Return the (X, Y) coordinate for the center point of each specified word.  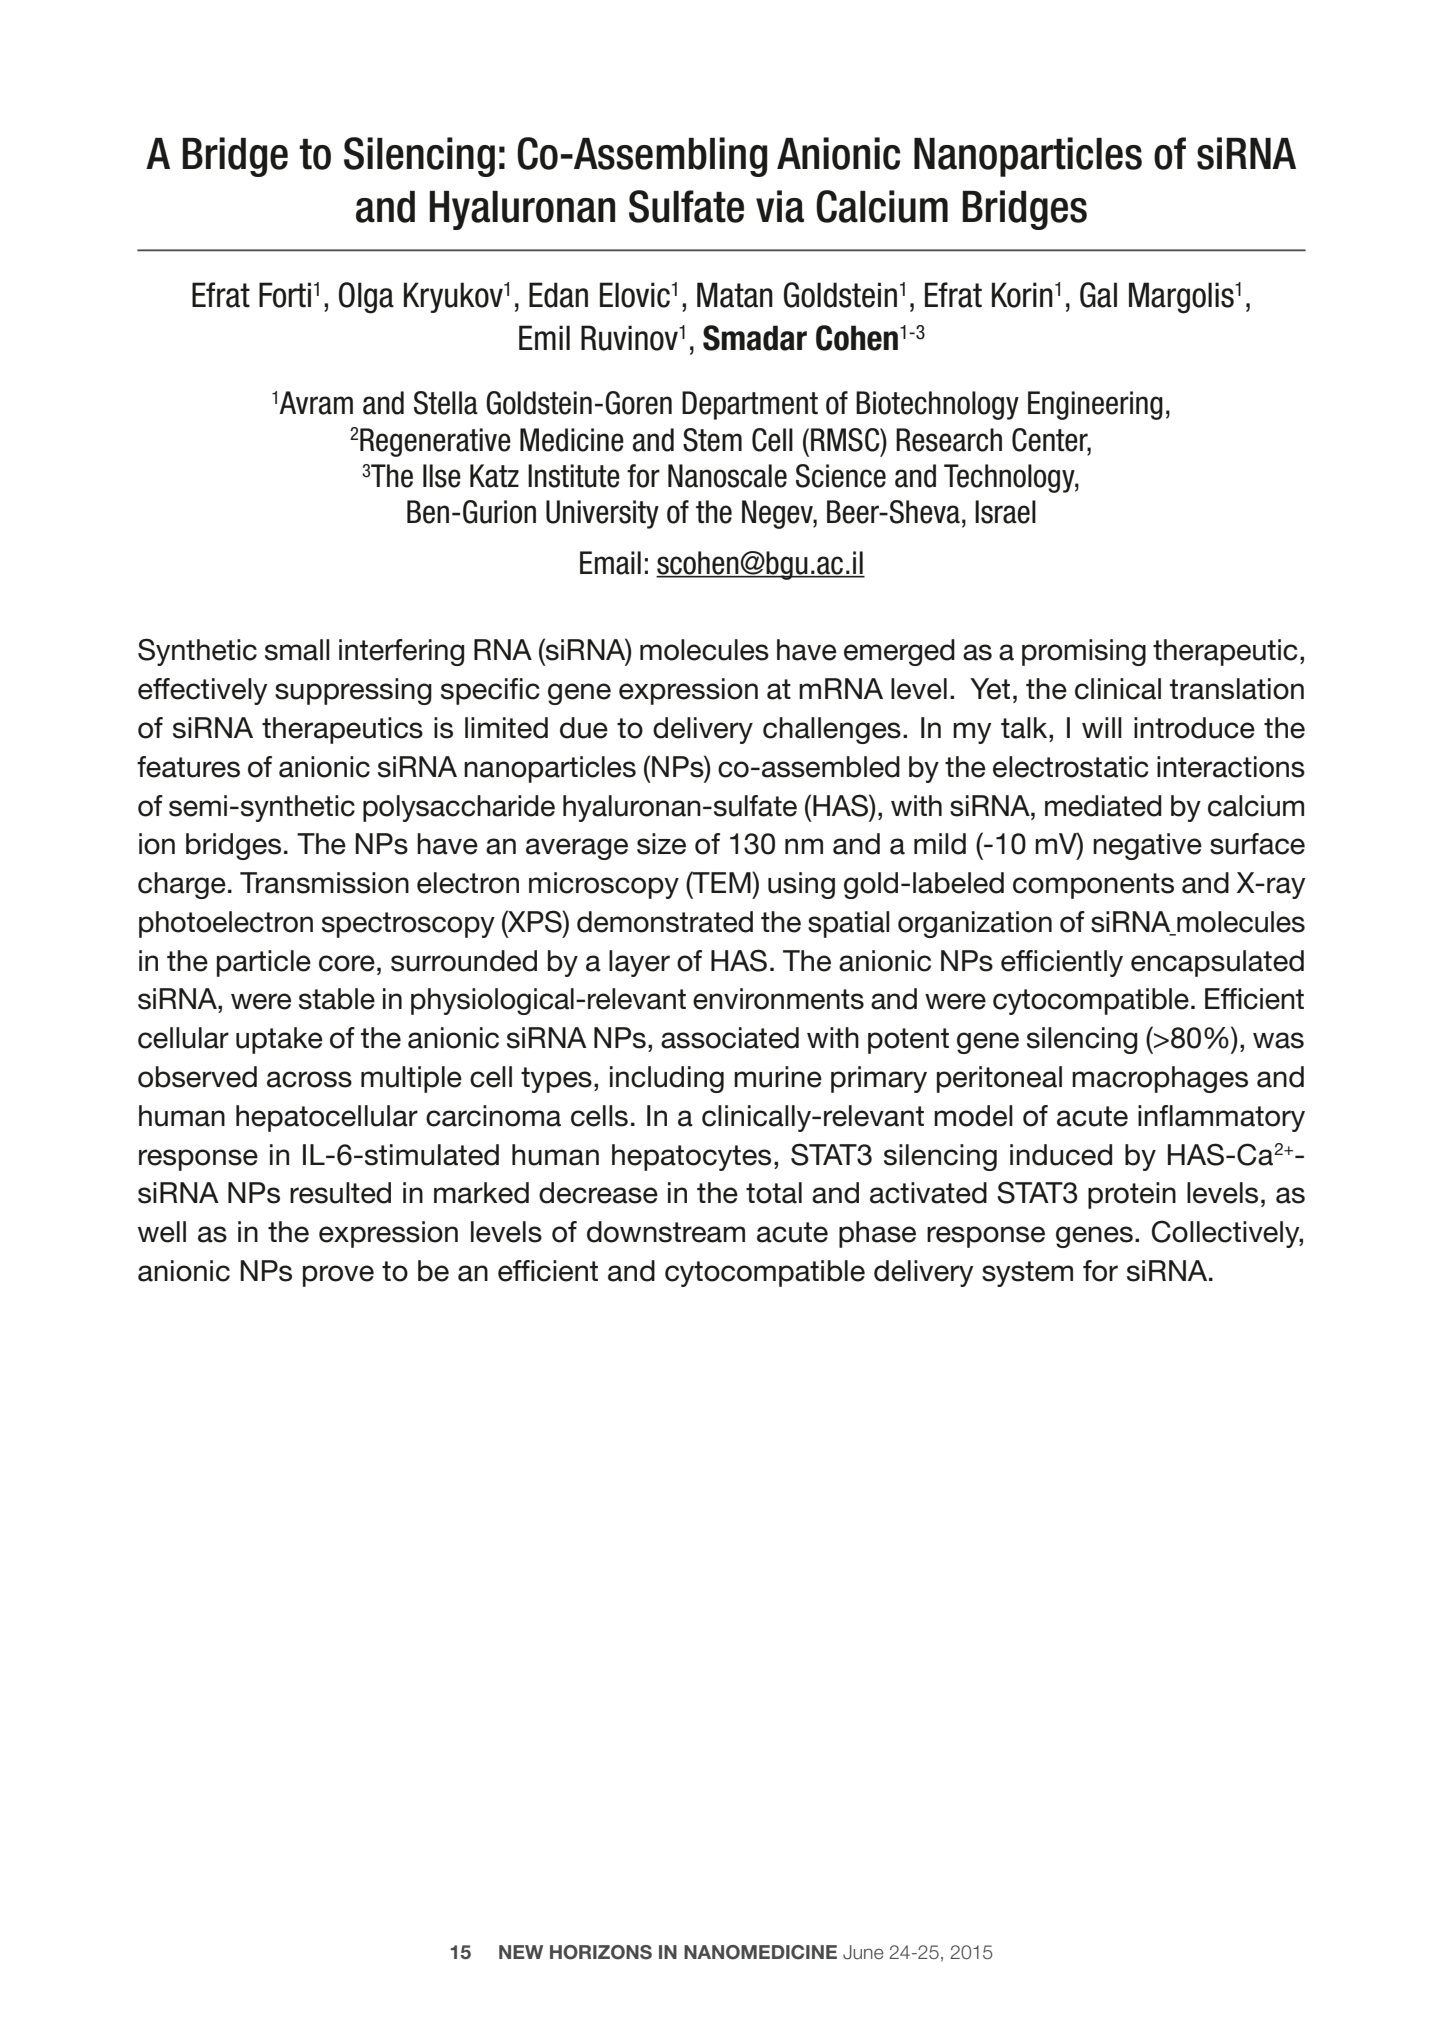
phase (877, 1234)
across (309, 1079)
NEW (521, 1952)
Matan (735, 295)
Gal (1098, 295)
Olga (366, 298)
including (667, 1079)
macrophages (1160, 1079)
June (863, 1952)
